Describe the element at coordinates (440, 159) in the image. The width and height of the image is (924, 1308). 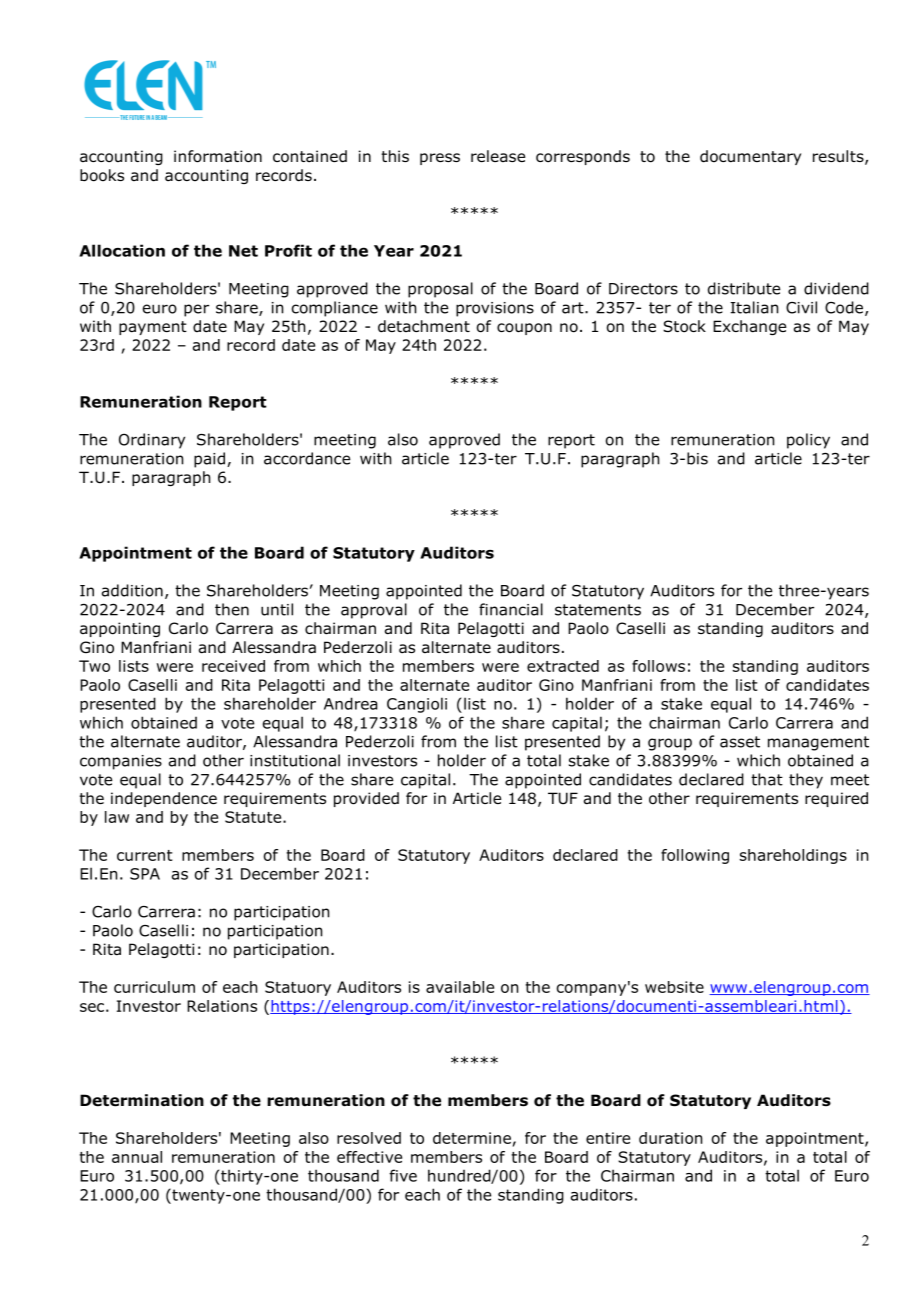
I see `press` at that location.
